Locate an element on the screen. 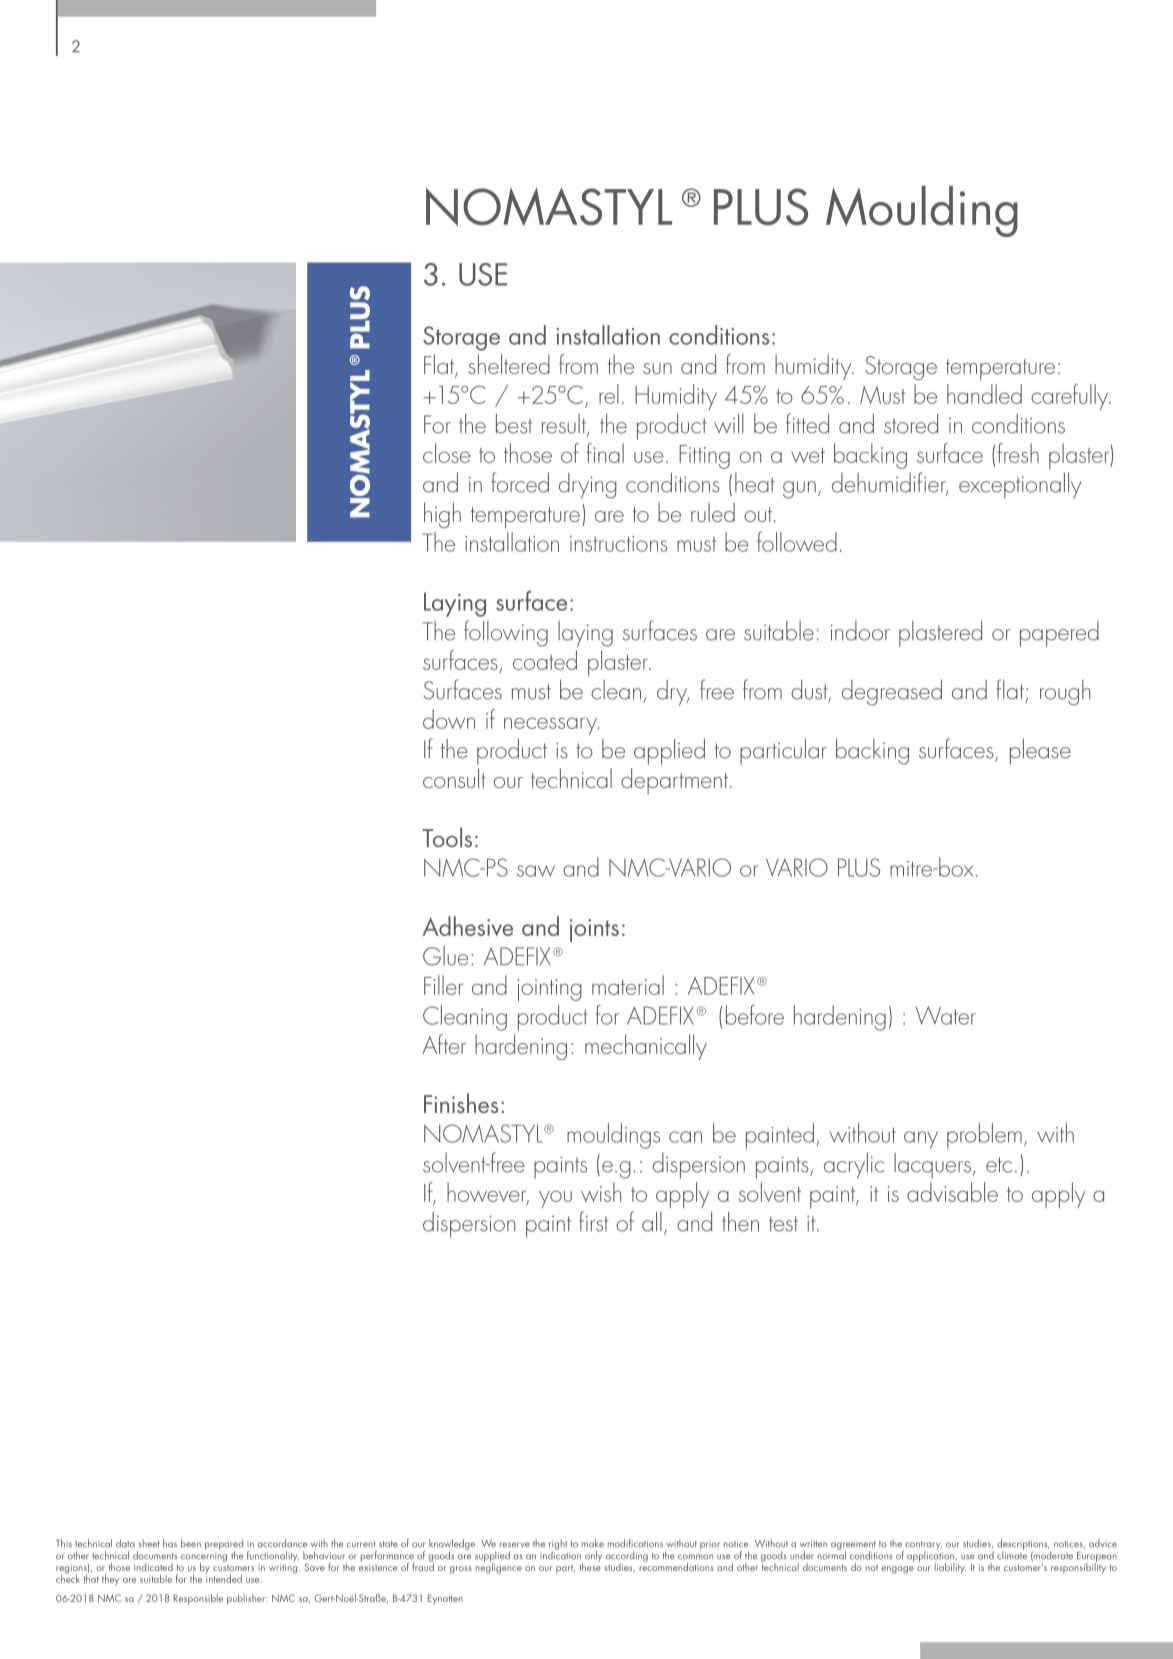 This screenshot has height=1659, width=1173. concerning is located at coordinates (204, 1558).
